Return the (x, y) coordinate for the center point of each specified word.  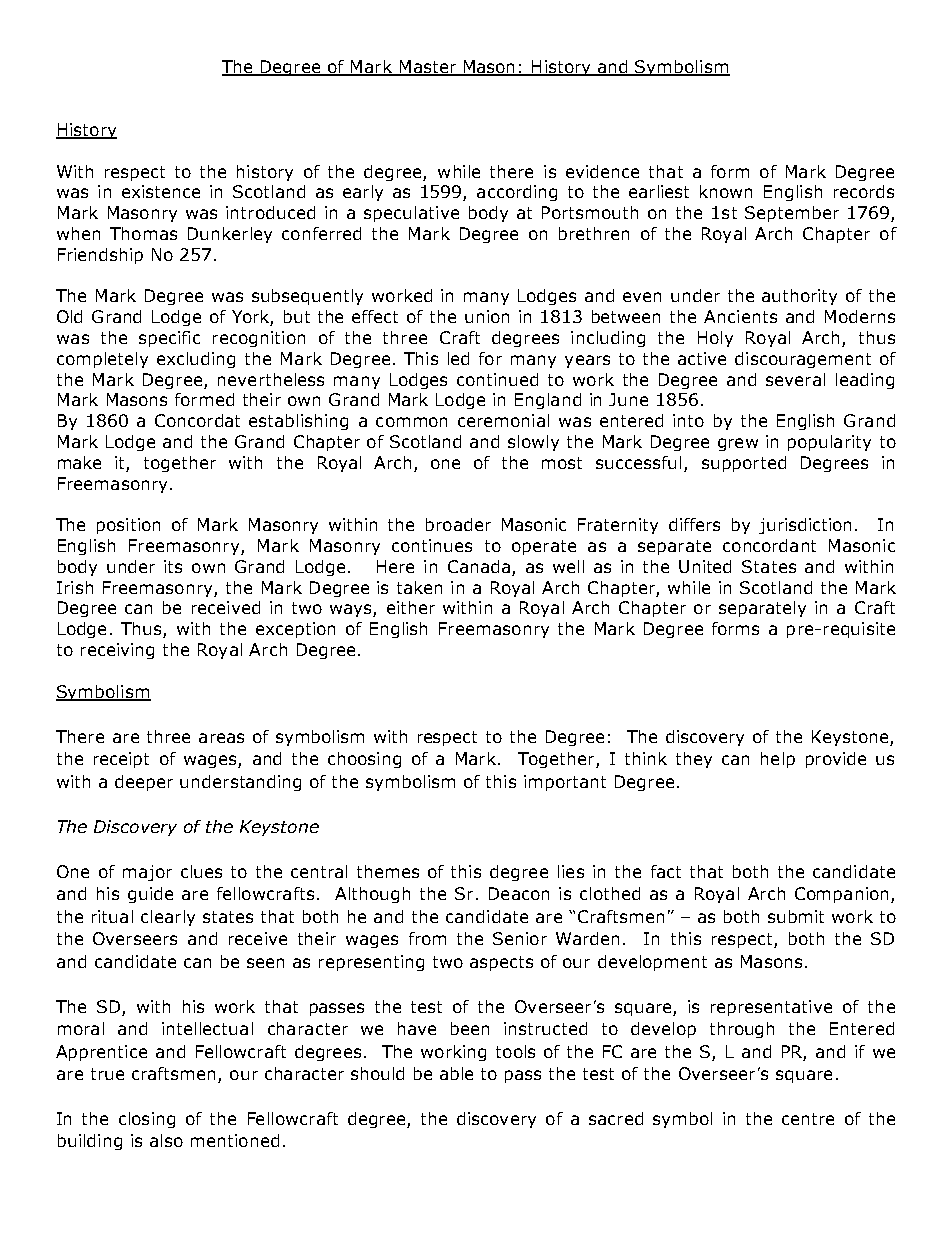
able (456, 1073)
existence (161, 191)
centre (808, 1119)
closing (147, 1120)
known (726, 191)
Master (428, 68)
